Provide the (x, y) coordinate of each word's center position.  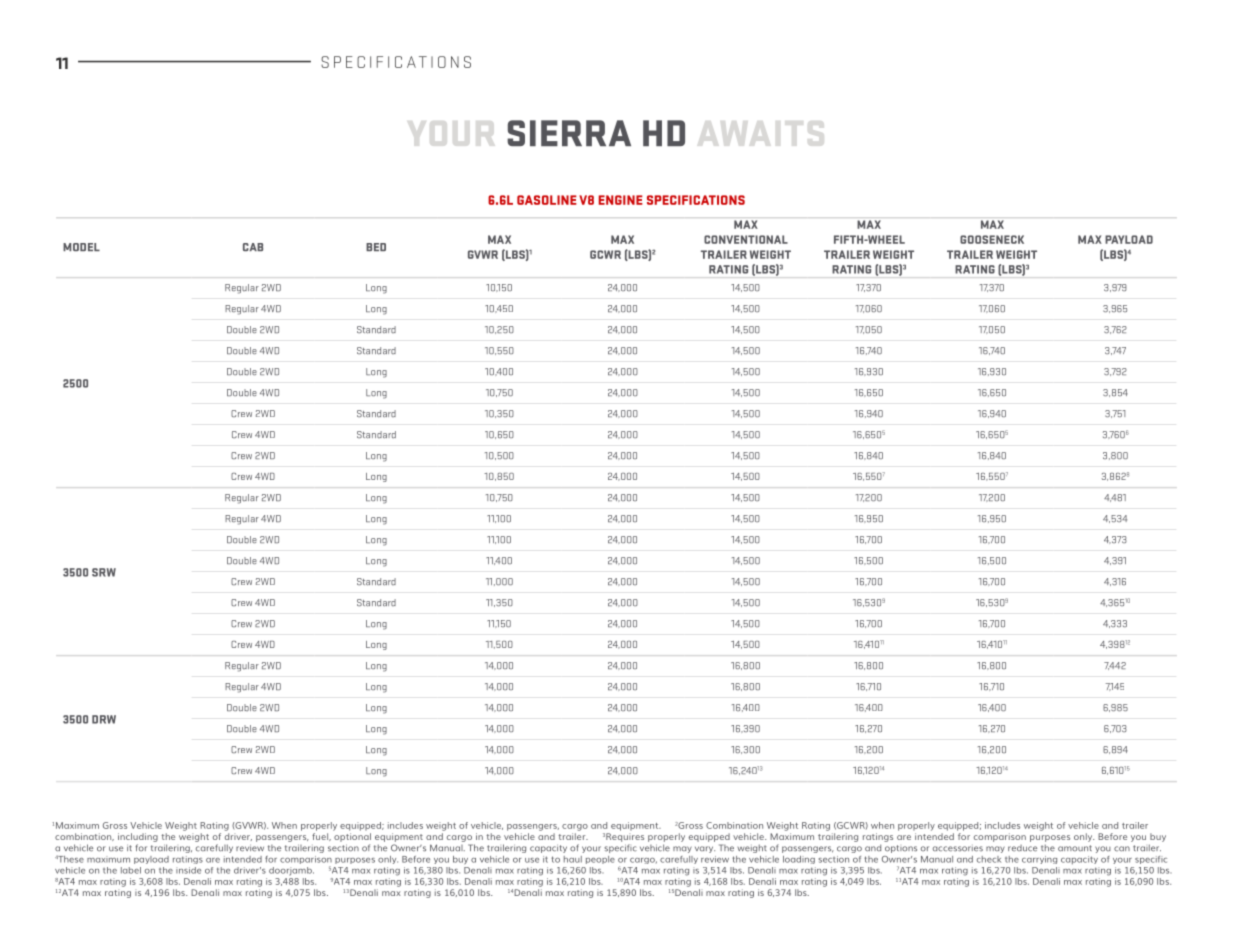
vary (705, 849)
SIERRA (569, 133)
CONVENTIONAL (746, 239)
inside (188, 870)
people (600, 860)
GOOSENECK (992, 239)
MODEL (81, 247)
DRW (104, 719)
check (989, 859)
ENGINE (620, 200)
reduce (1022, 848)
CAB (253, 247)
